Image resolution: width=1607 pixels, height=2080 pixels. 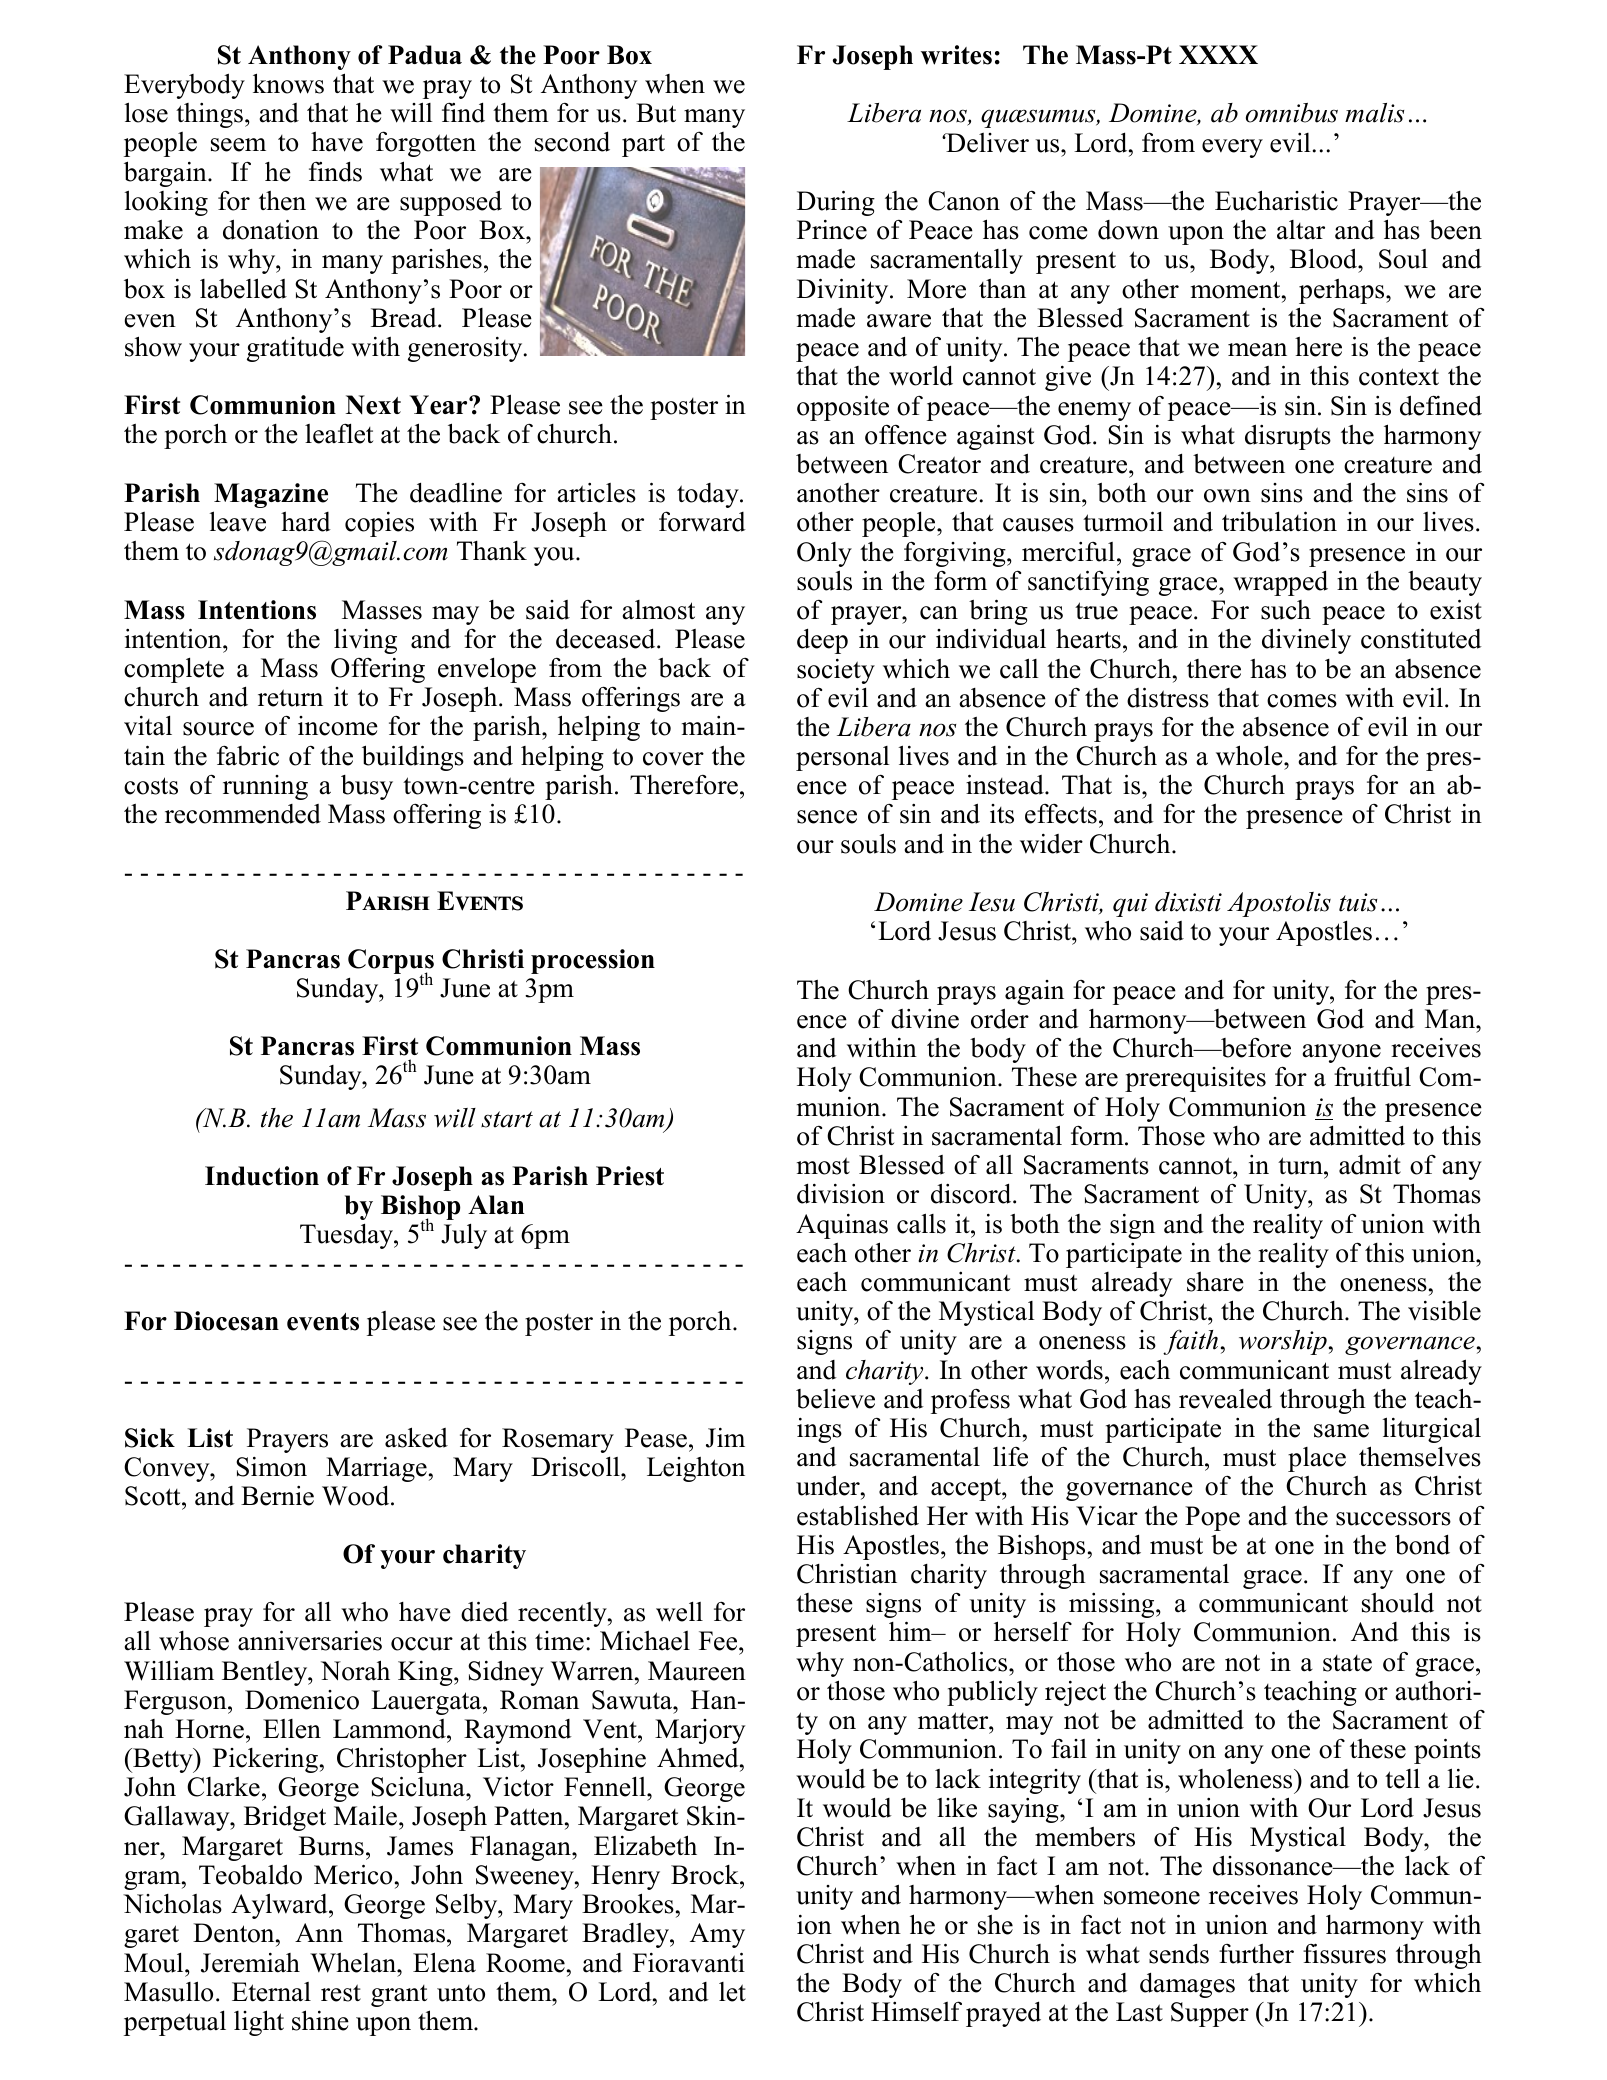 I want to click on worship, so click(x=1283, y=1342).
